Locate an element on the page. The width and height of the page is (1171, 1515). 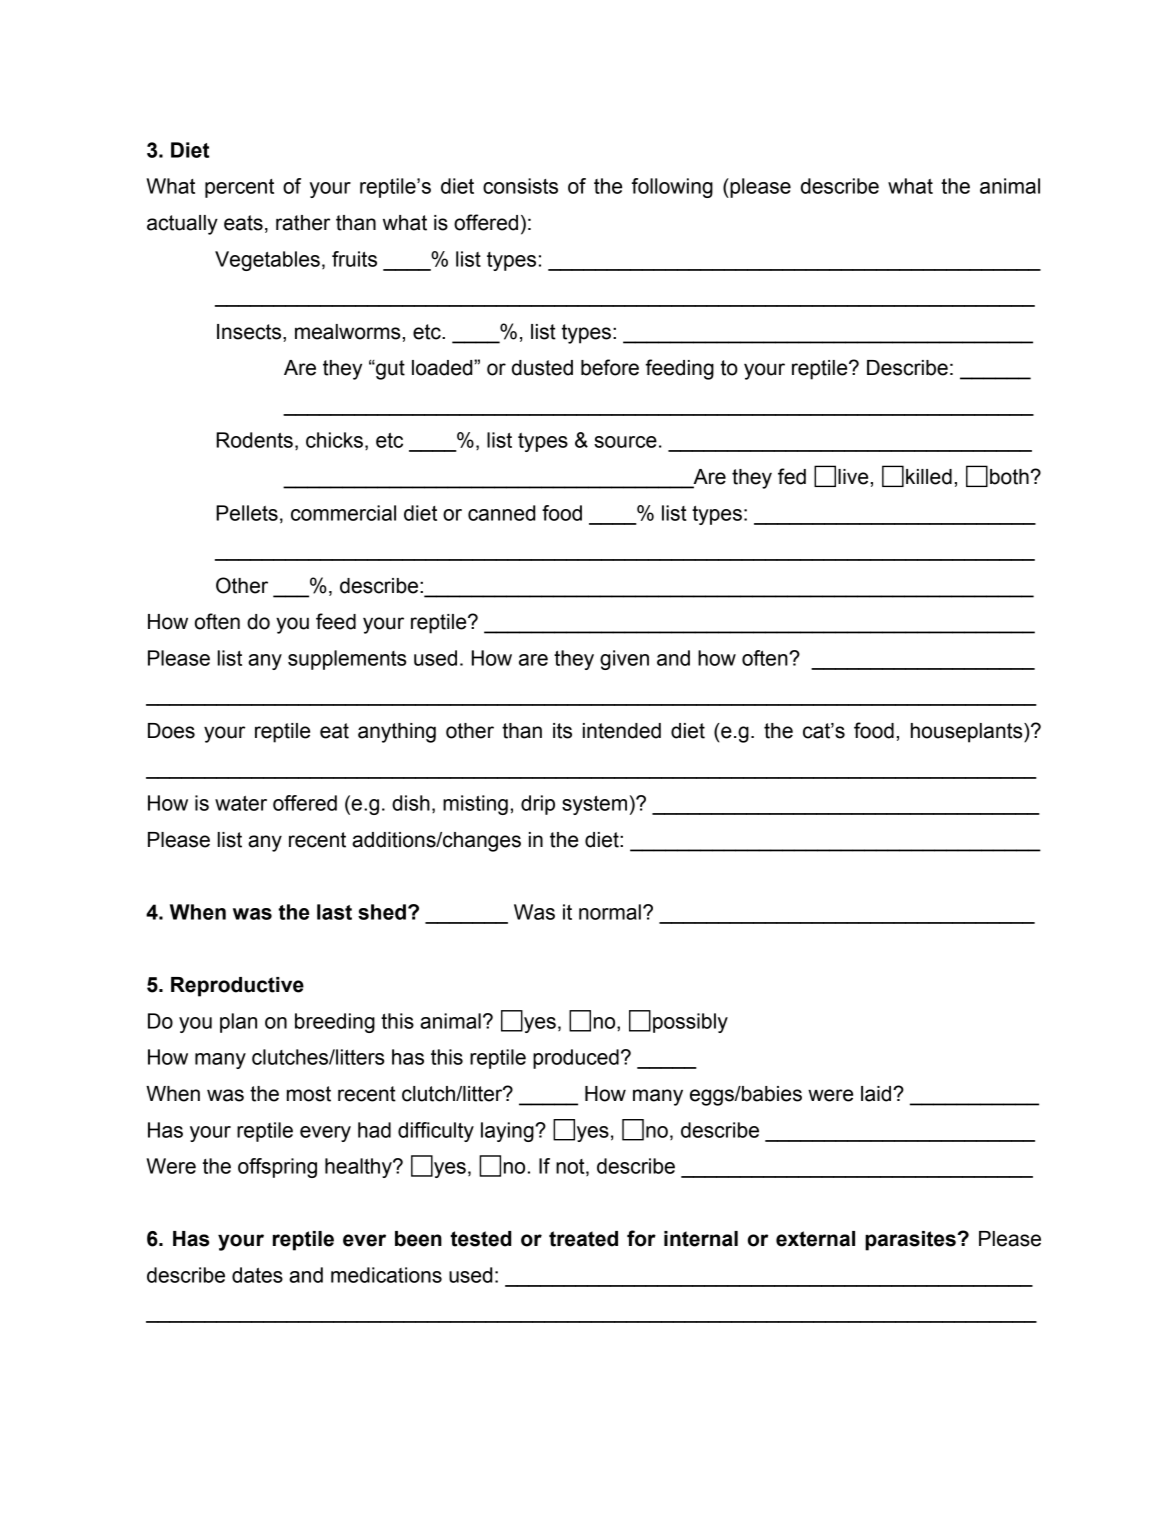
given is located at coordinates (624, 660).
